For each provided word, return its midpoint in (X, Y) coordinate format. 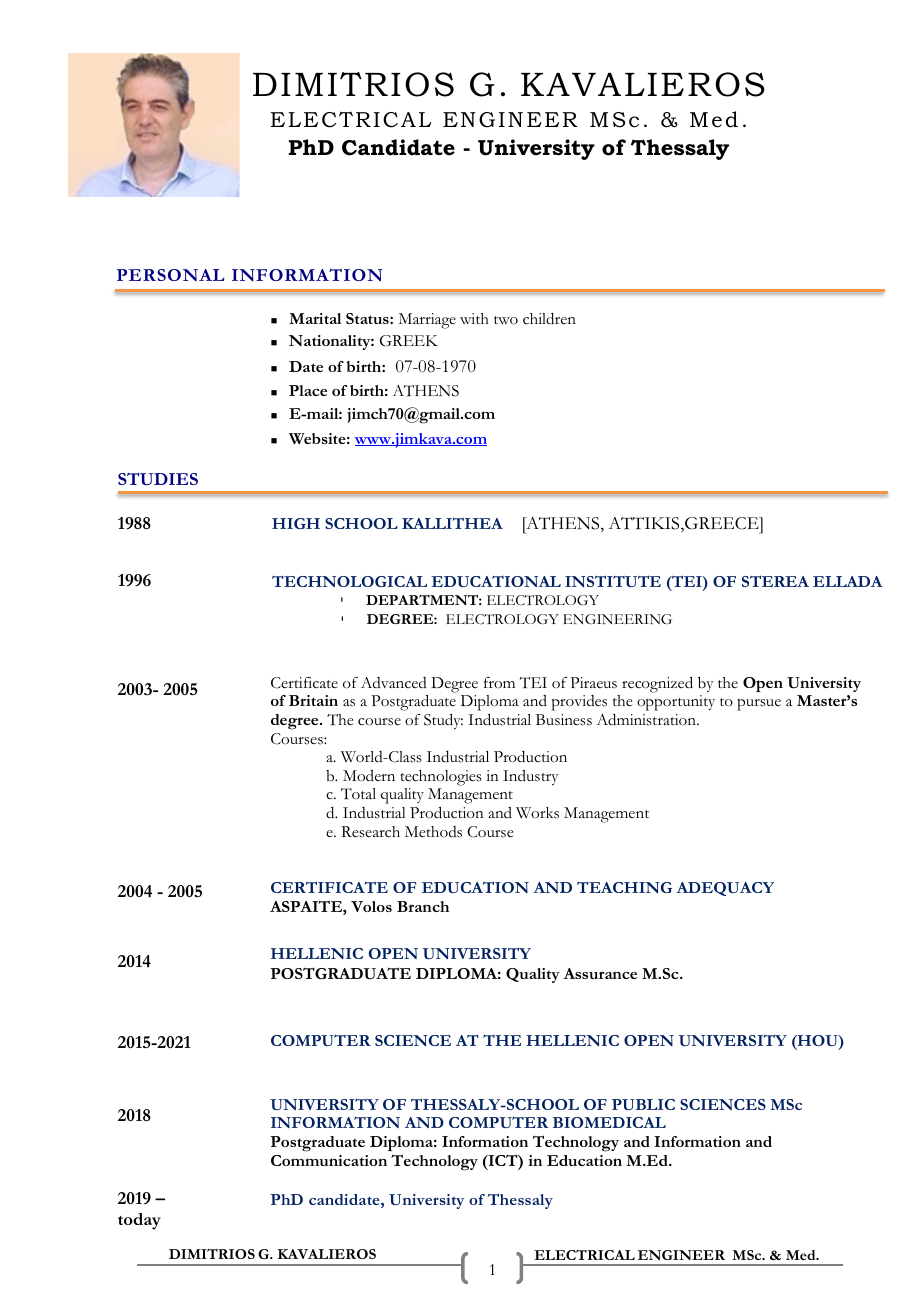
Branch (423, 906)
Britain (313, 700)
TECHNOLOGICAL (349, 581)
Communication (329, 1160)
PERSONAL (170, 275)
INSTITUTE (613, 581)
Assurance (600, 973)
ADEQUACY (725, 889)
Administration (647, 720)
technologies (441, 778)
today (139, 1221)
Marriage (427, 321)
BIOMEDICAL (609, 1122)
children (549, 319)
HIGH (296, 523)
